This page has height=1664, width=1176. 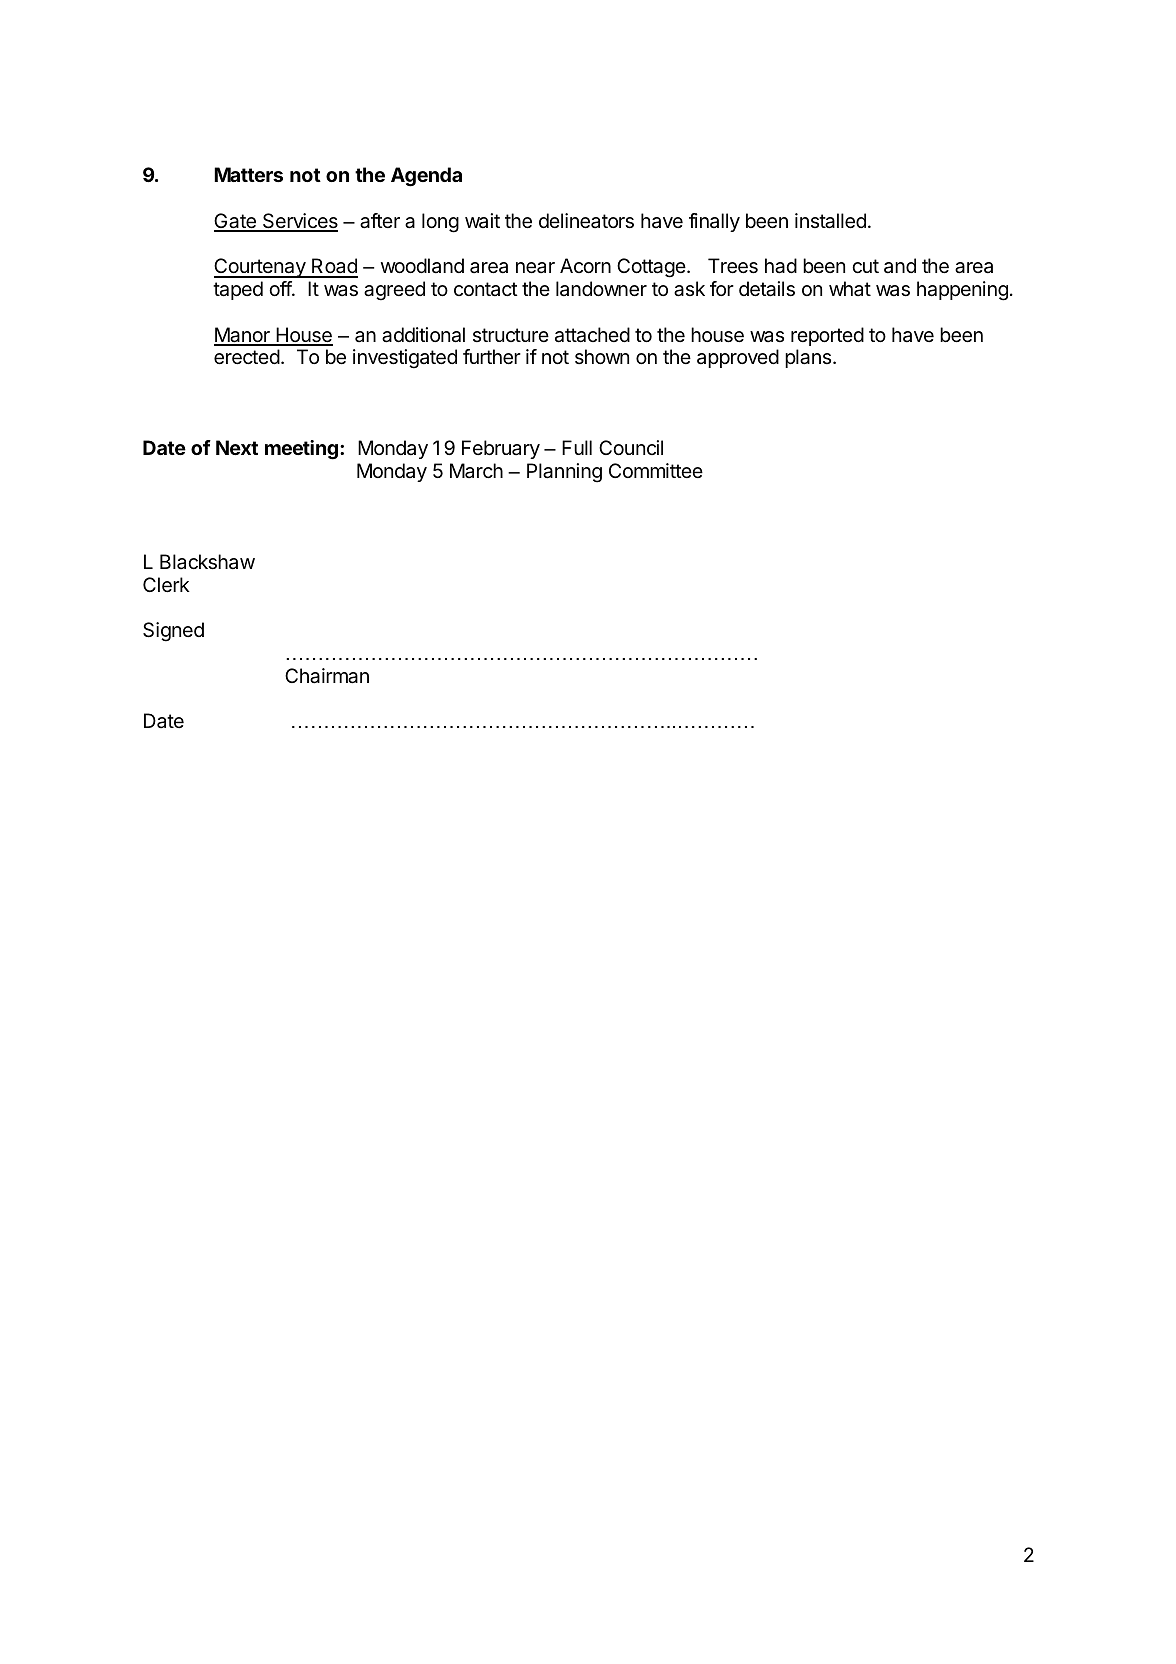 I want to click on erected, so click(x=247, y=357).
